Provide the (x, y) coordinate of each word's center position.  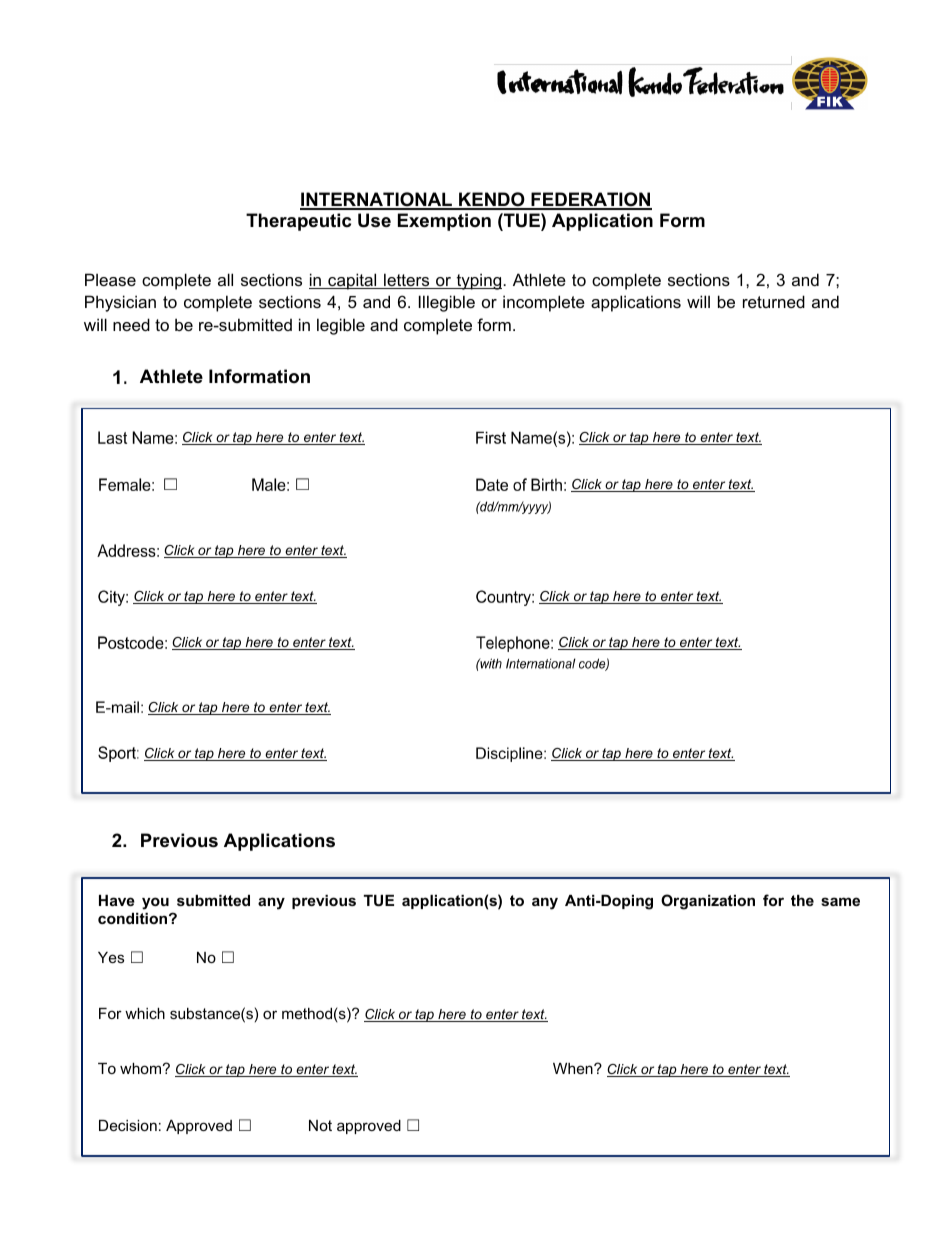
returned (774, 301)
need (131, 324)
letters (407, 281)
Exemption (444, 222)
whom (140, 1068)
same (840, 901)
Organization (708, 902)
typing (479, 281)
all (225, 279)
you (155, 903)
